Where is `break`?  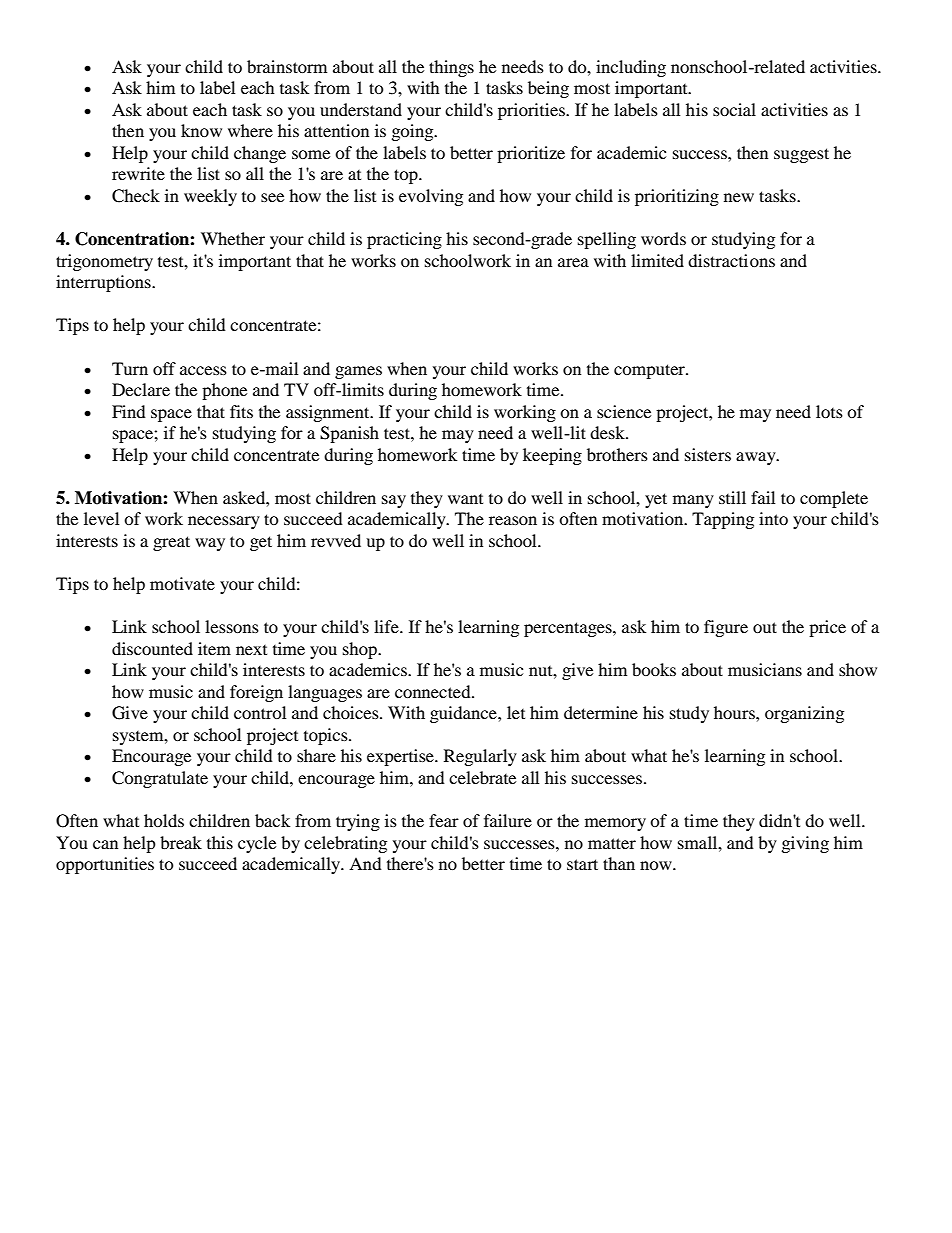
break is located at coordinates (181, 842).
